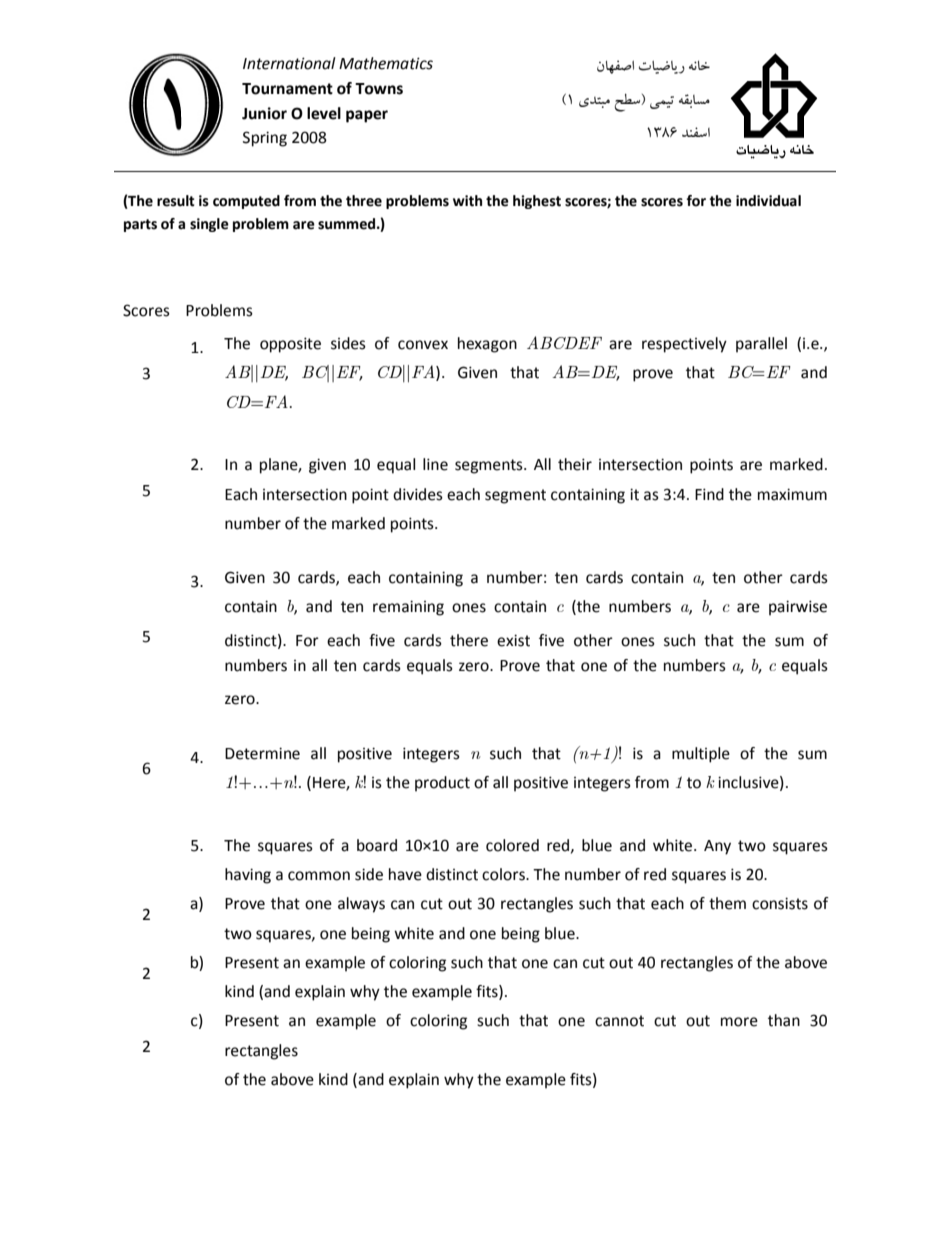 This image has width=952, height=1233. I want to click on divides, so click(418, 494).
